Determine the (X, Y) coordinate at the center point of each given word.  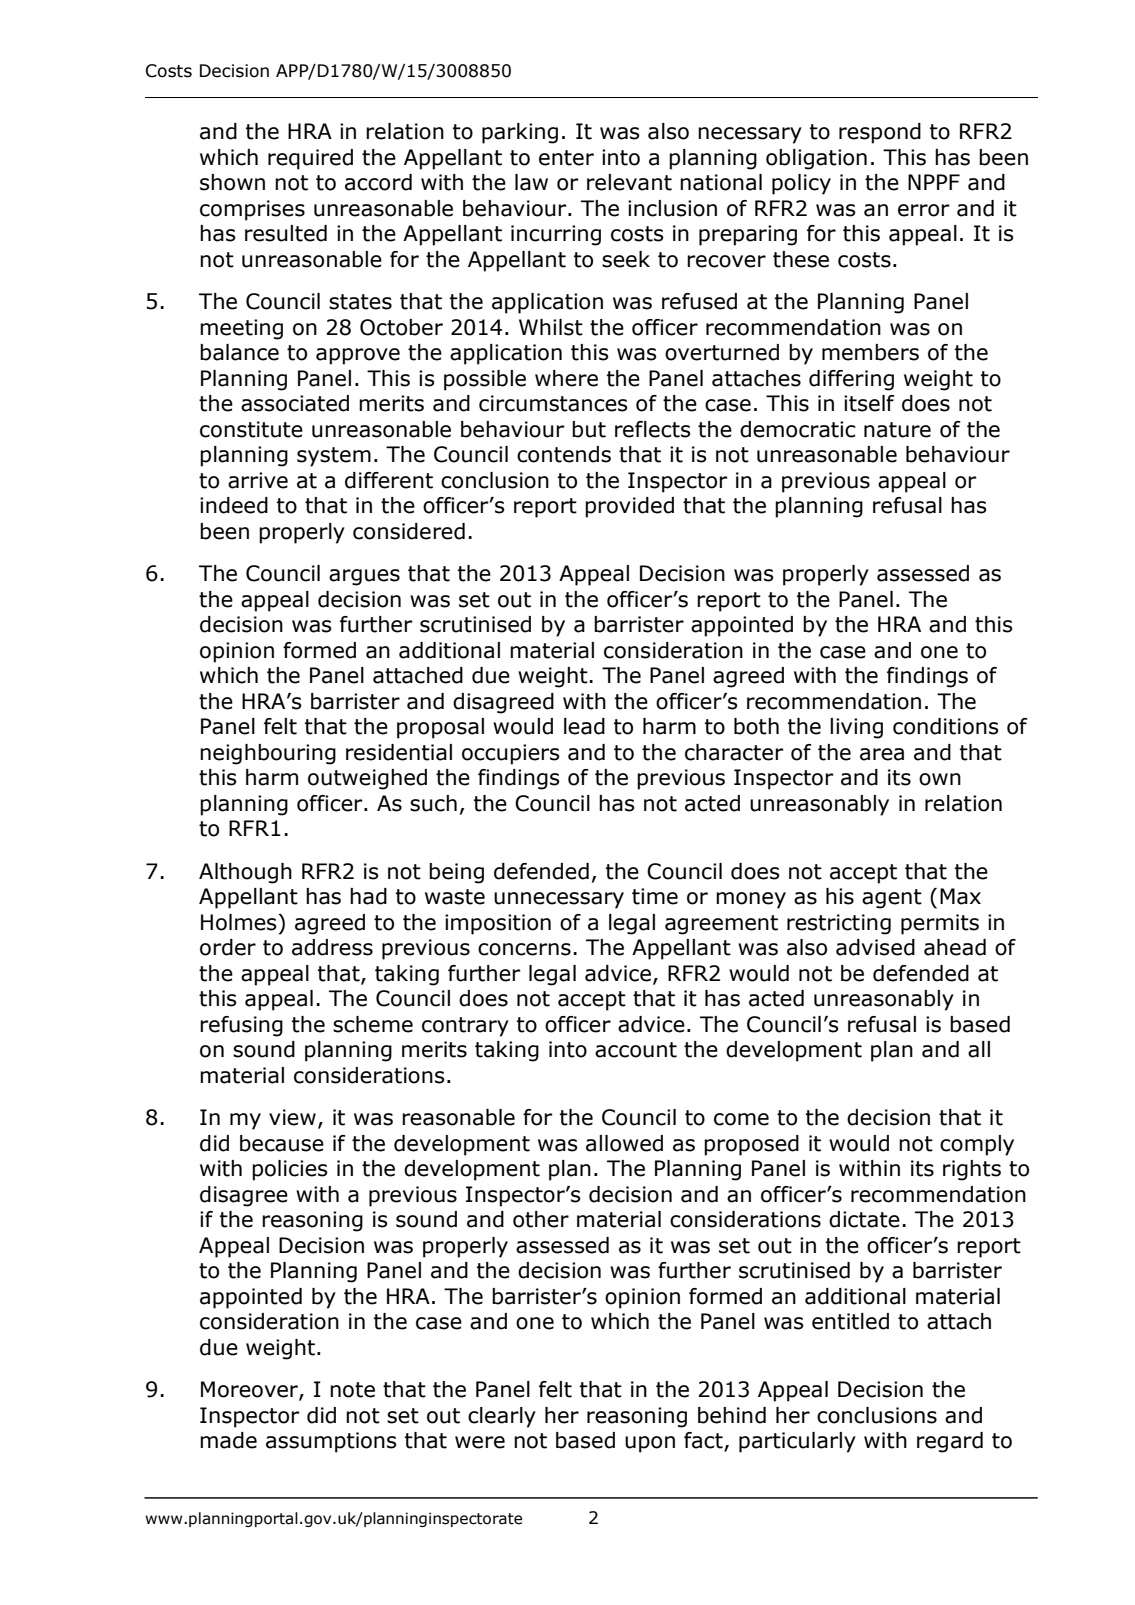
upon (650, 1444)
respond (880, 133)
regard (950, 1442)
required (310, 159)
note (352, 1390)
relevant (629, 182)
